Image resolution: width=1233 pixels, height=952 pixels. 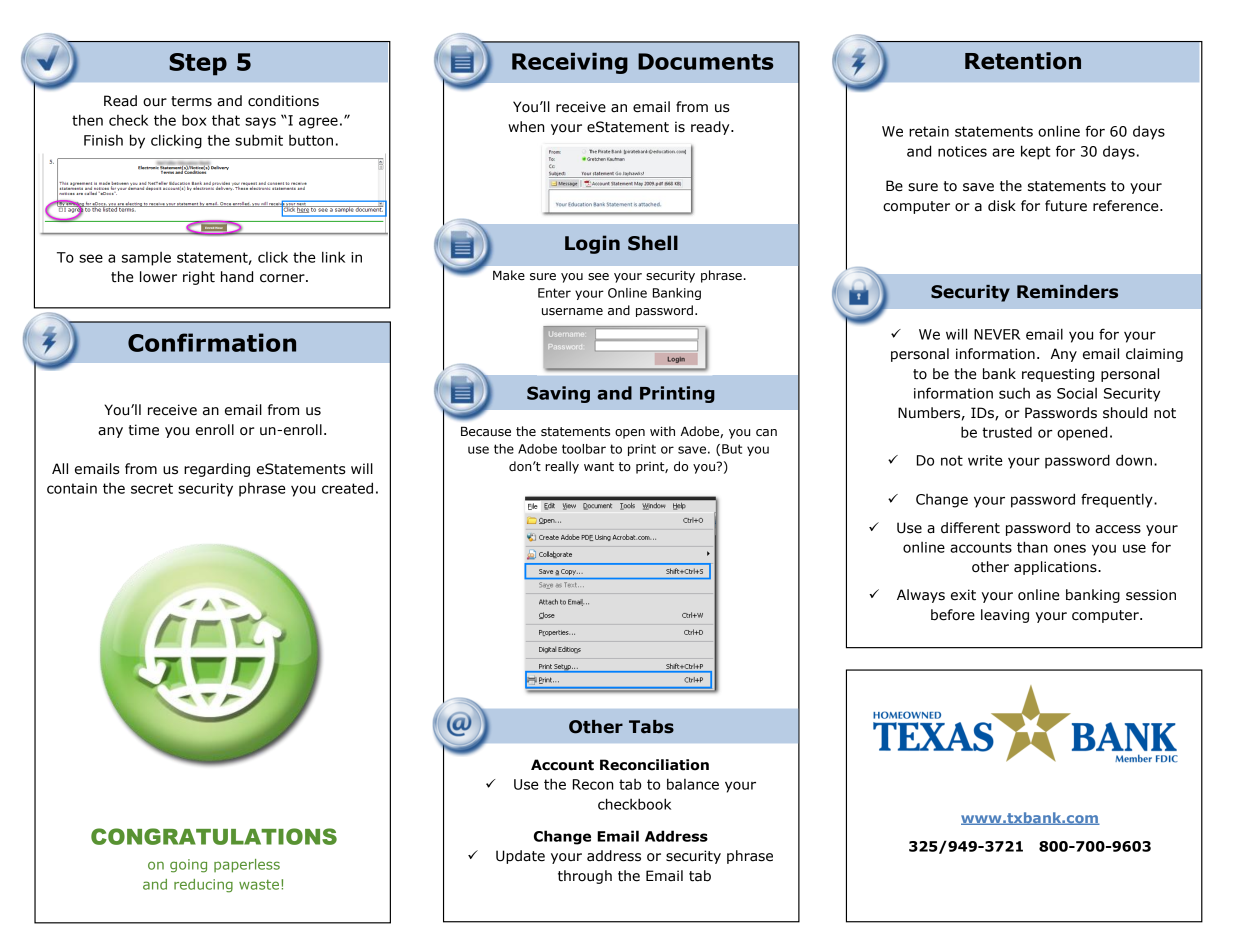 What do you see at coordinates (188, 866) in the screenshot?
I see `going` at bounding box center [188, 866].
